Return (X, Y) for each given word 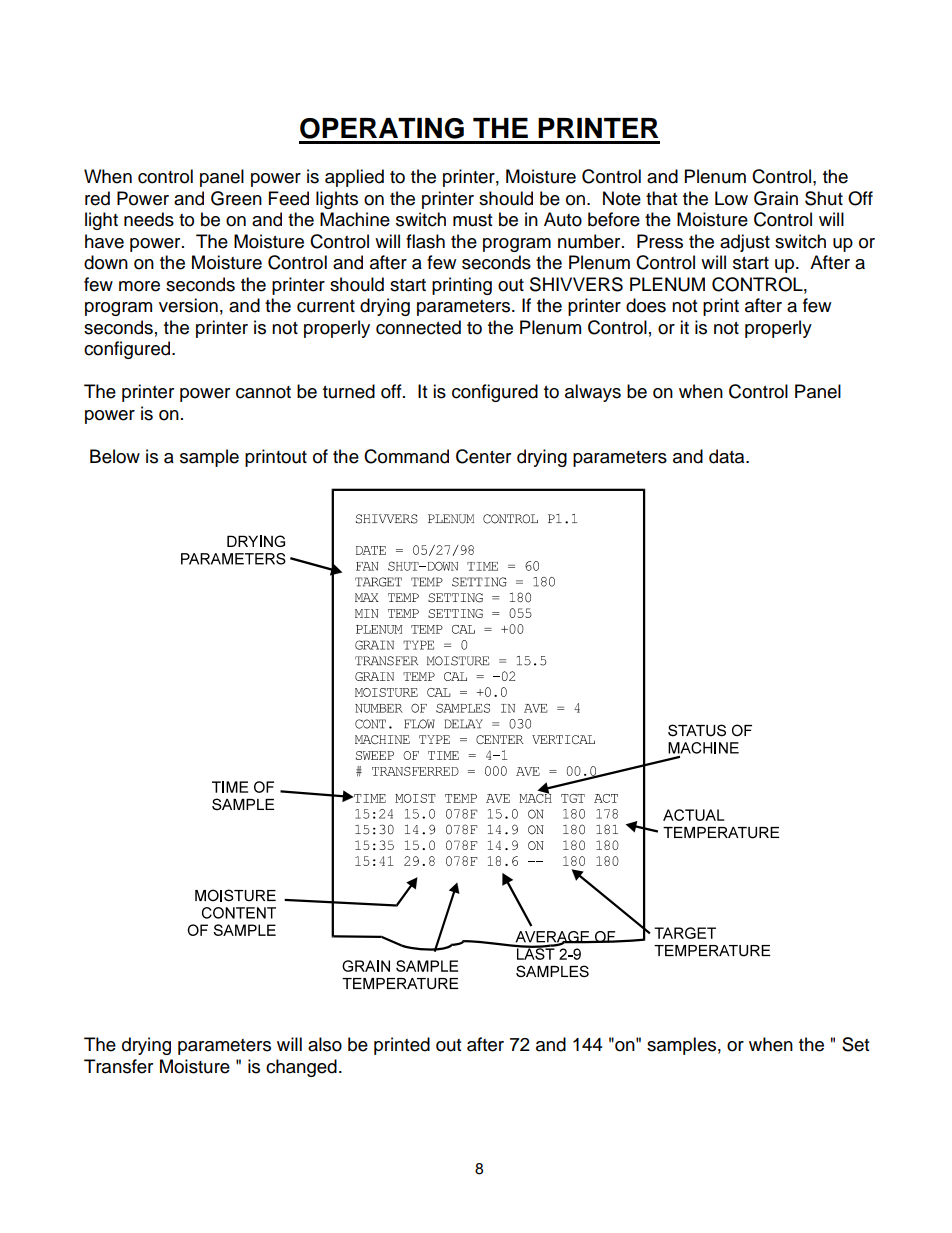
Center (483, 456)
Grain (776, 198)
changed (301, 1068)
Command (406, 456)
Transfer (118, 1066)
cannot (263, 392)
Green (236, 198)
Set (855, 1044)
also (325, 1044)
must (472, 220)
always (593, 393)
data (728, 456)
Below (115, 456)
